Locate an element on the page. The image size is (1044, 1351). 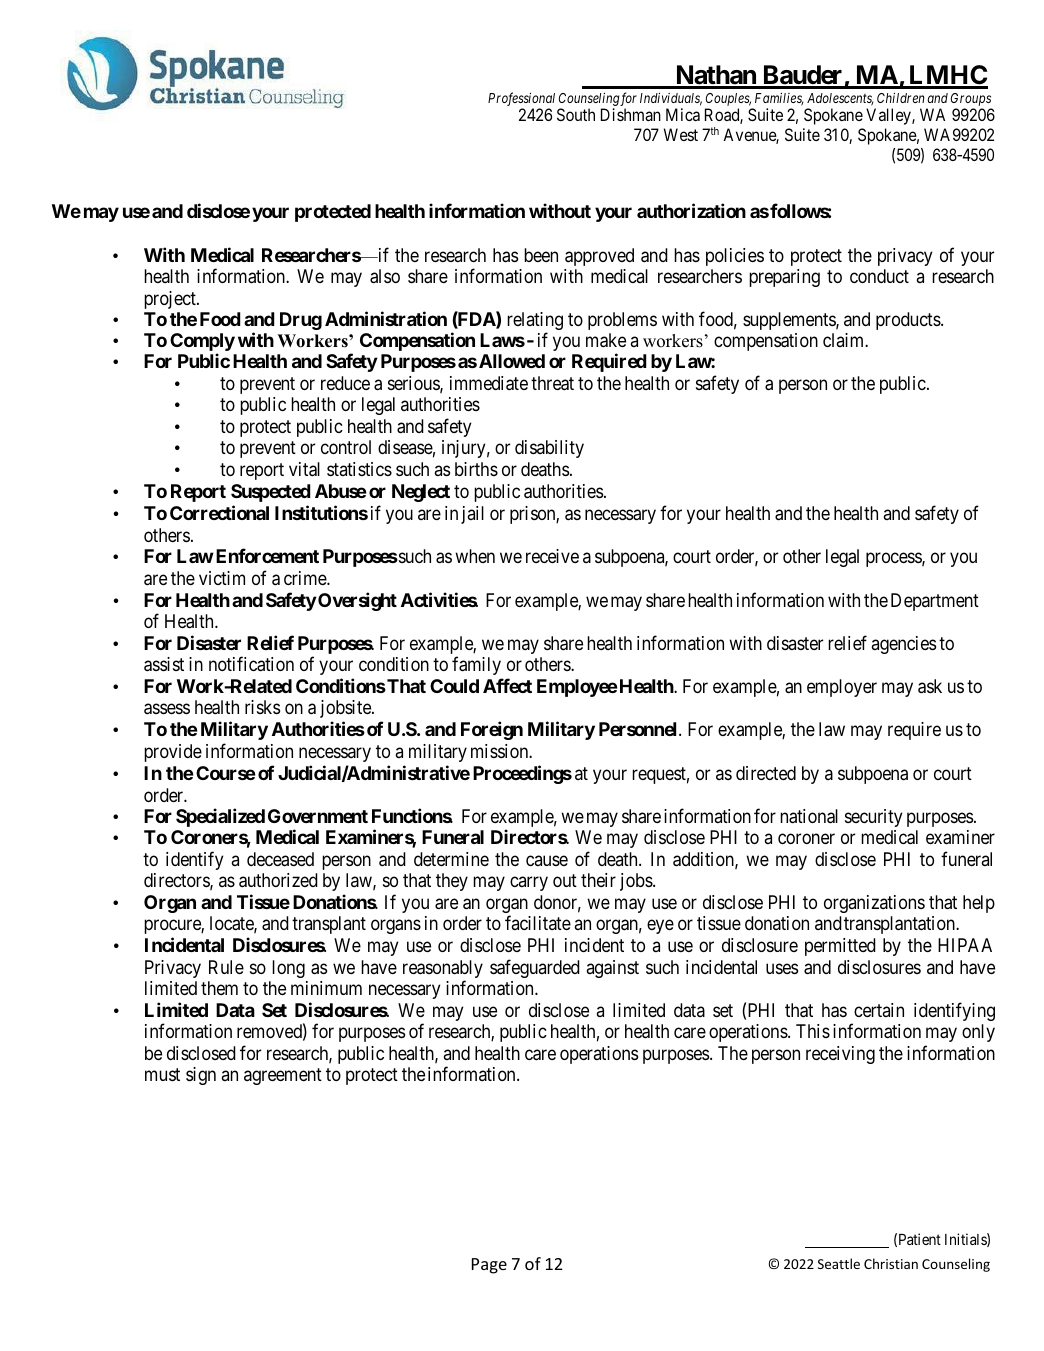
South is located at coordinates (576, 114).
